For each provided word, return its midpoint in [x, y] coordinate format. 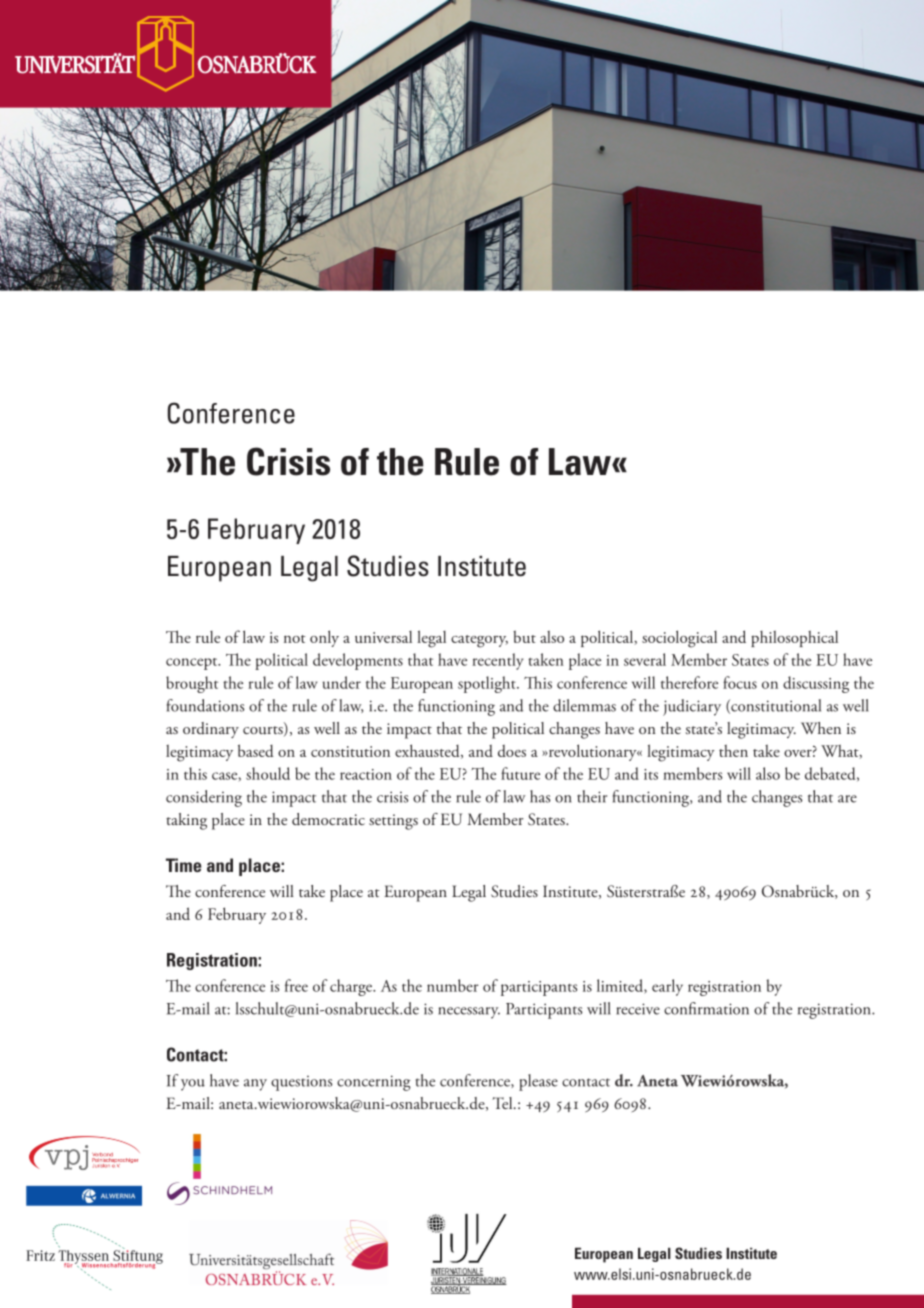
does [512, 751]
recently [497, 661]
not [295, 639]
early [667, 987]
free [296, 985]
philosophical [794, 638]
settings [393, 822]
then [733, 750]
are [847, 799]
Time [183, 865]
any [255, 1085]
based [256, 750]
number [453, 985]
